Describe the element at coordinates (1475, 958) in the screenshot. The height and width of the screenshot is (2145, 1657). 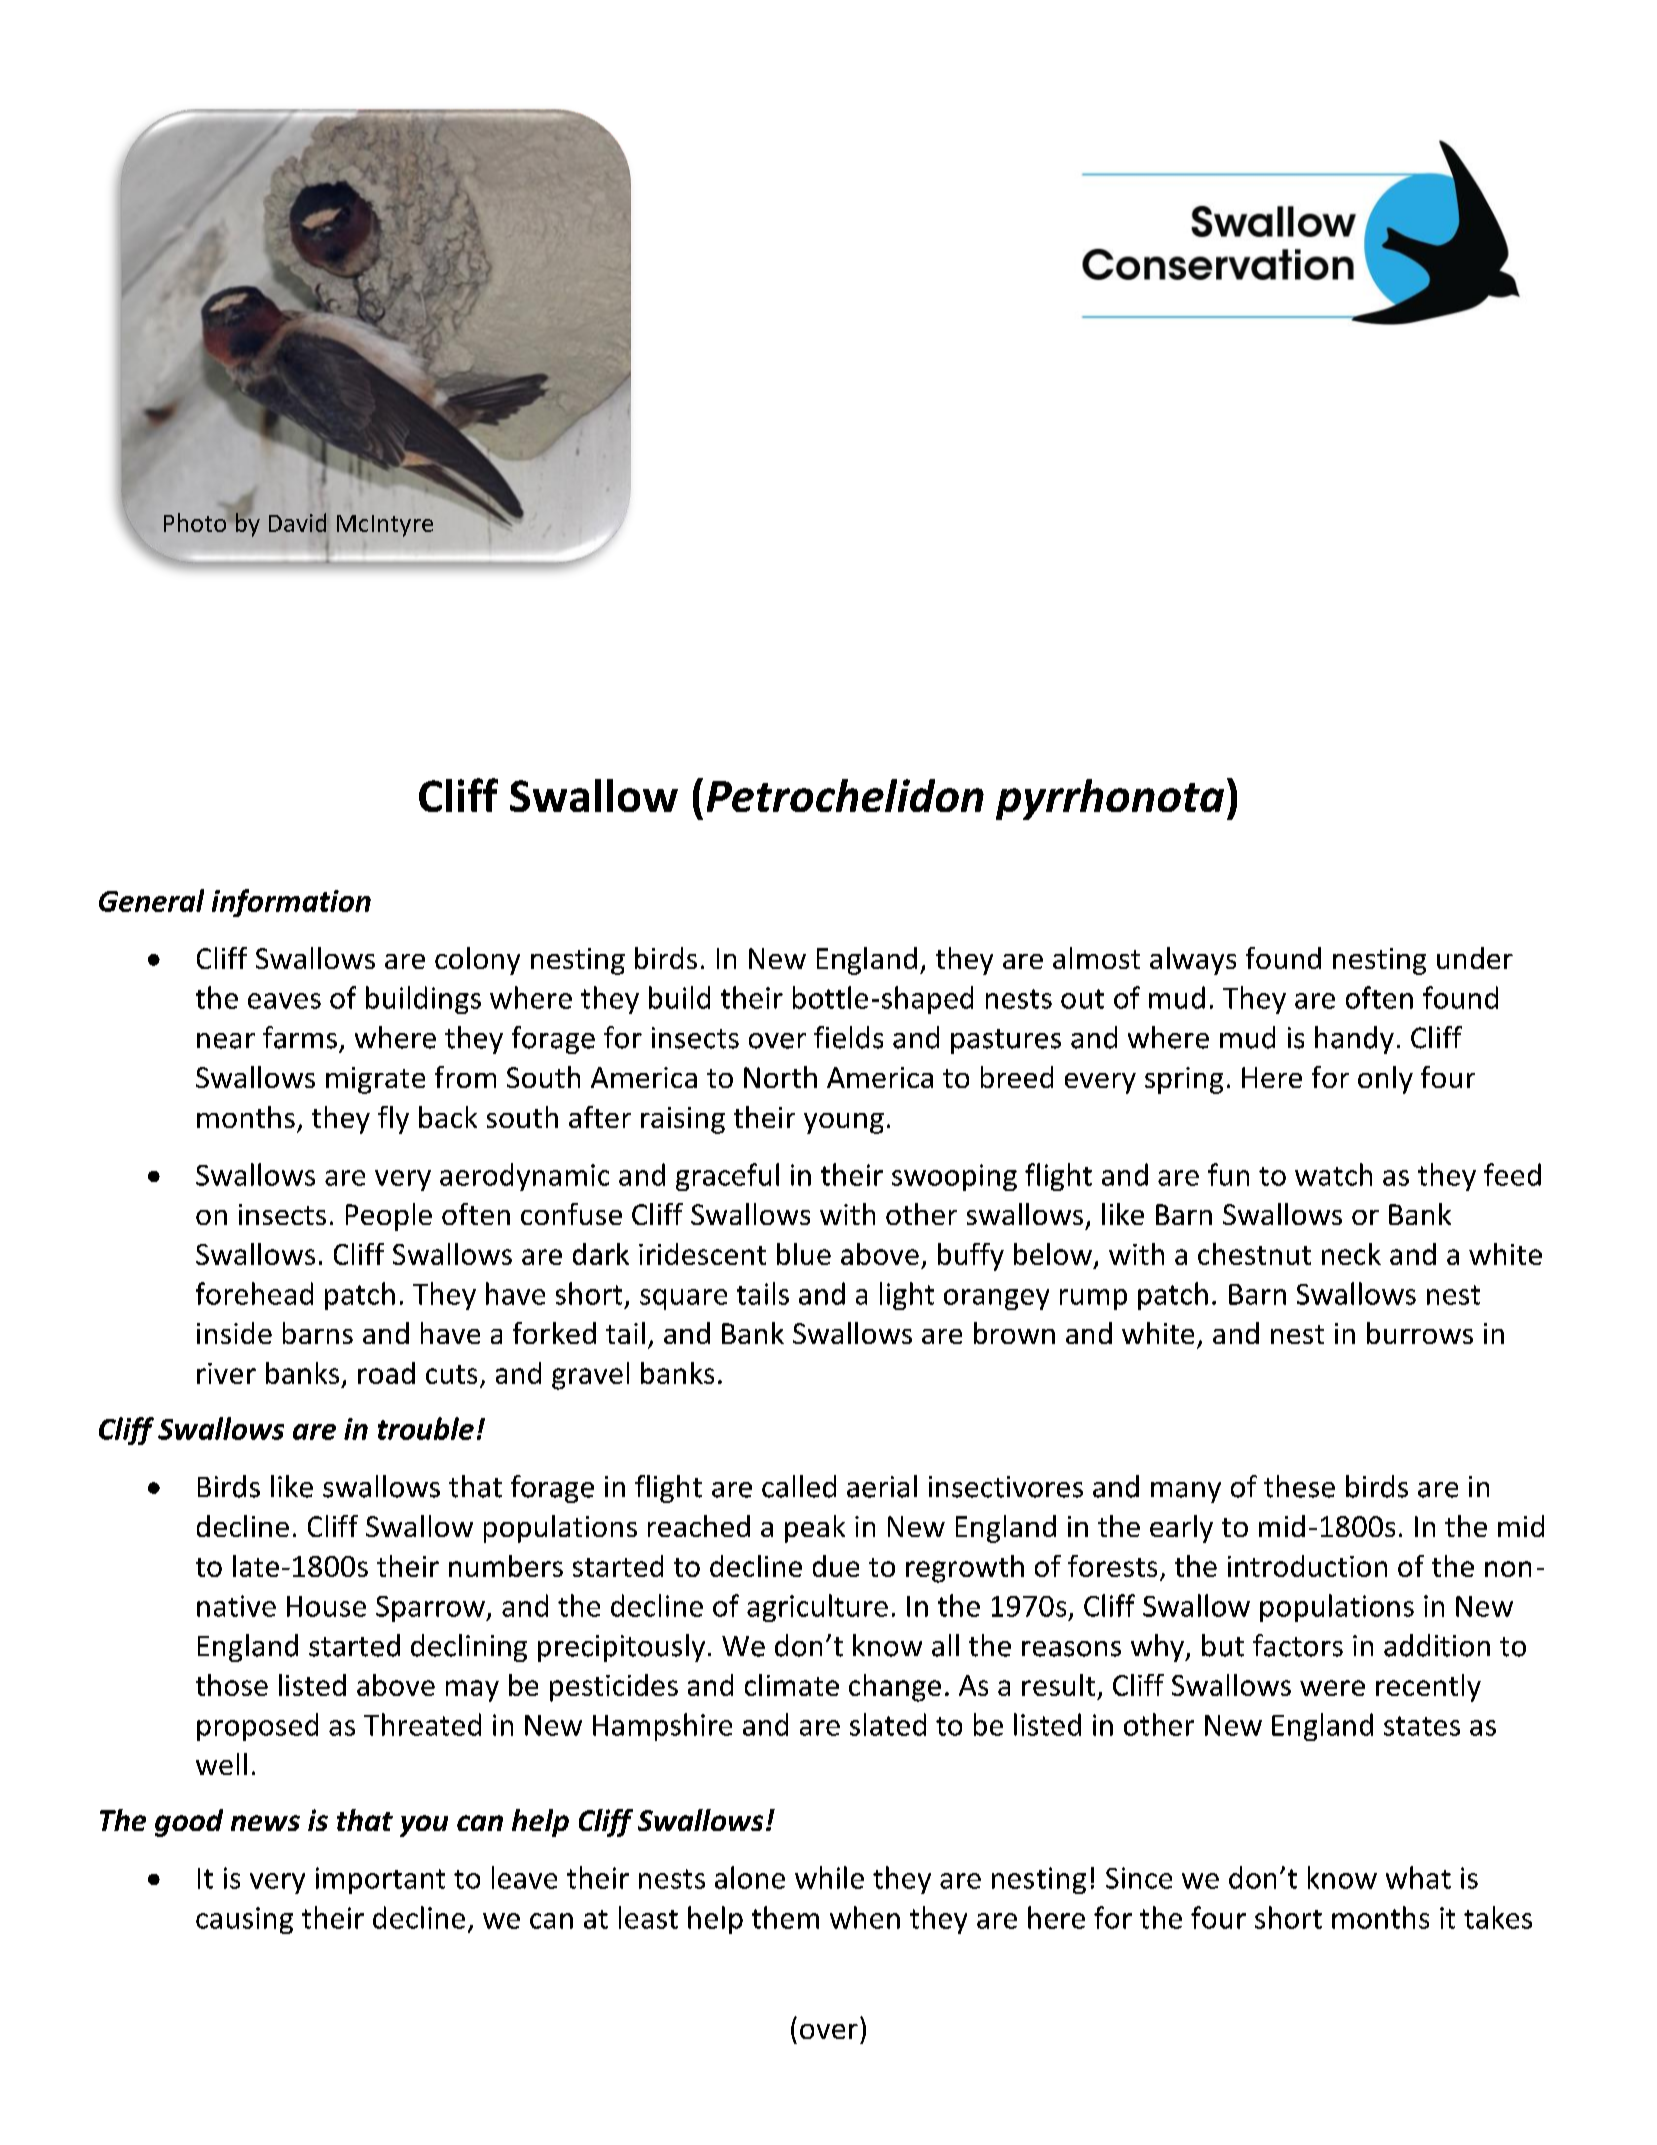
I see `under` at that location.
